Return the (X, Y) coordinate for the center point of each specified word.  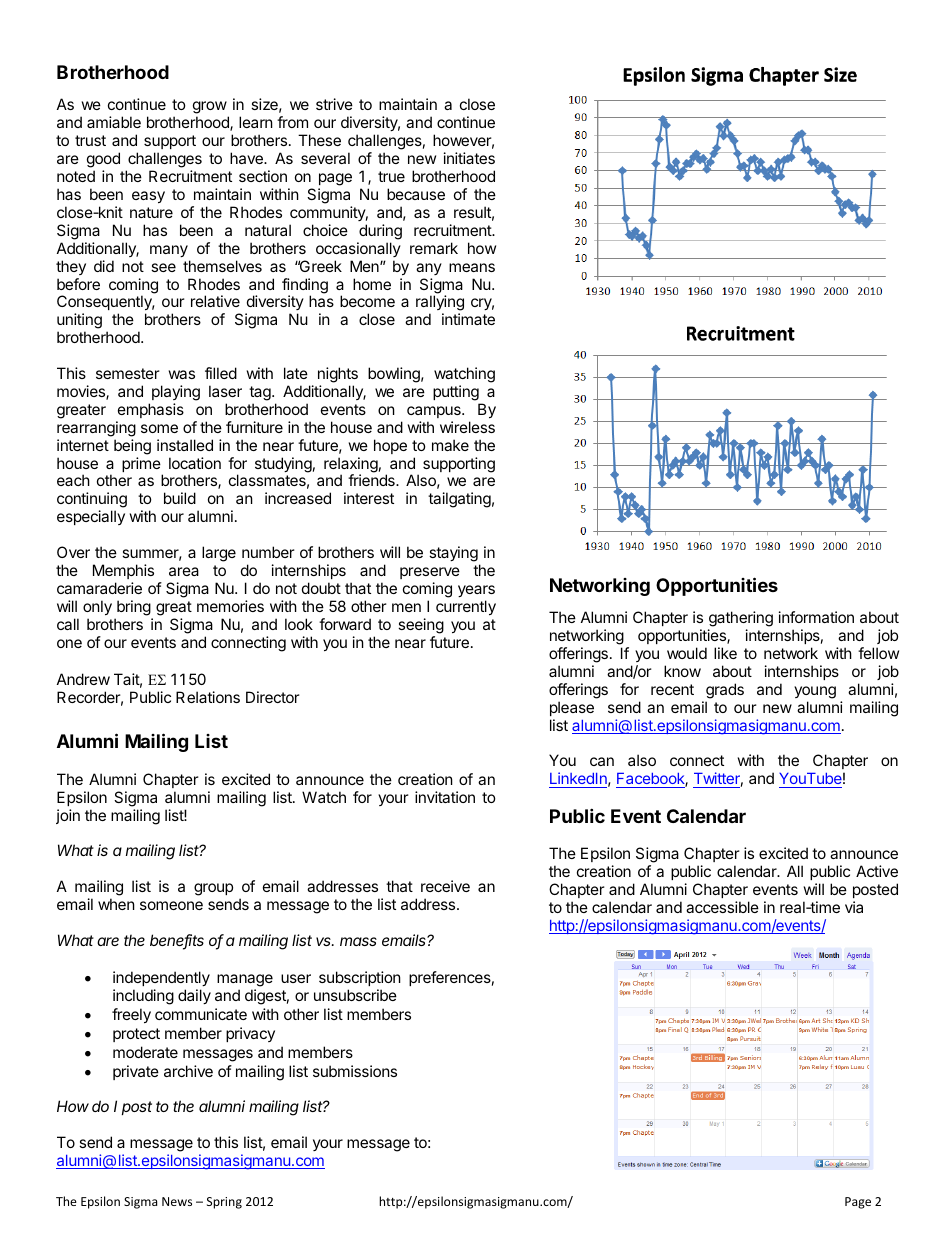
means (472, 267)
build (180, 498)
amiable (114, 122)
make (450, 445)
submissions (355, 1071)
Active (877, 871)
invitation (445, 797)
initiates (469, 158)
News (177, 1201)
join (68, 816)
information (816, 617)
